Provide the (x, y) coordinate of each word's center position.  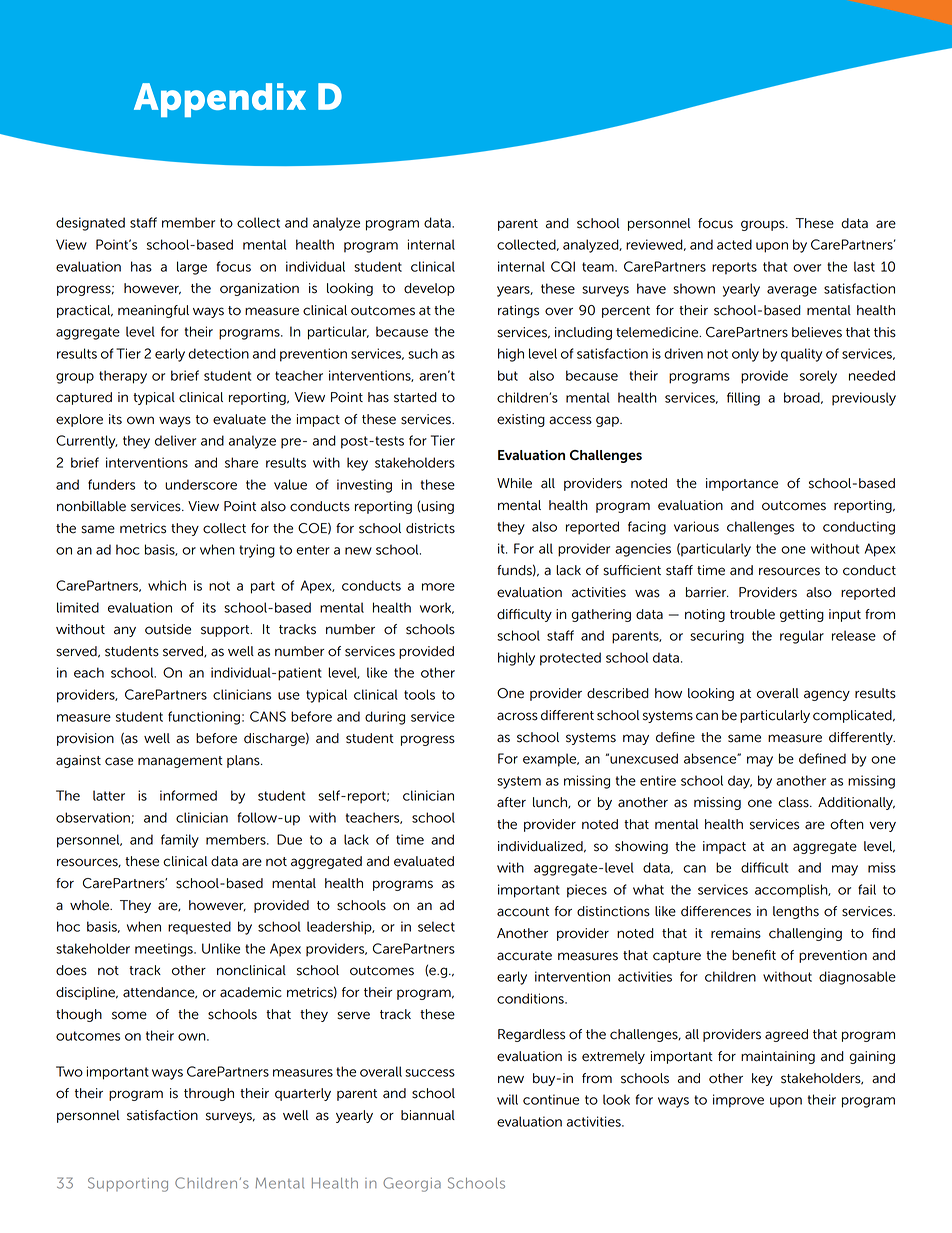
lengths (796, 912)
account (523, 912)
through (209, 1094)
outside (168, 629)
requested (199, 928)
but (508, 375)
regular (802, 637)
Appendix (220, 100)
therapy (123, 377)
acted (734, 244)
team (599, 267)
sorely (818, 377)
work (437, 608)
